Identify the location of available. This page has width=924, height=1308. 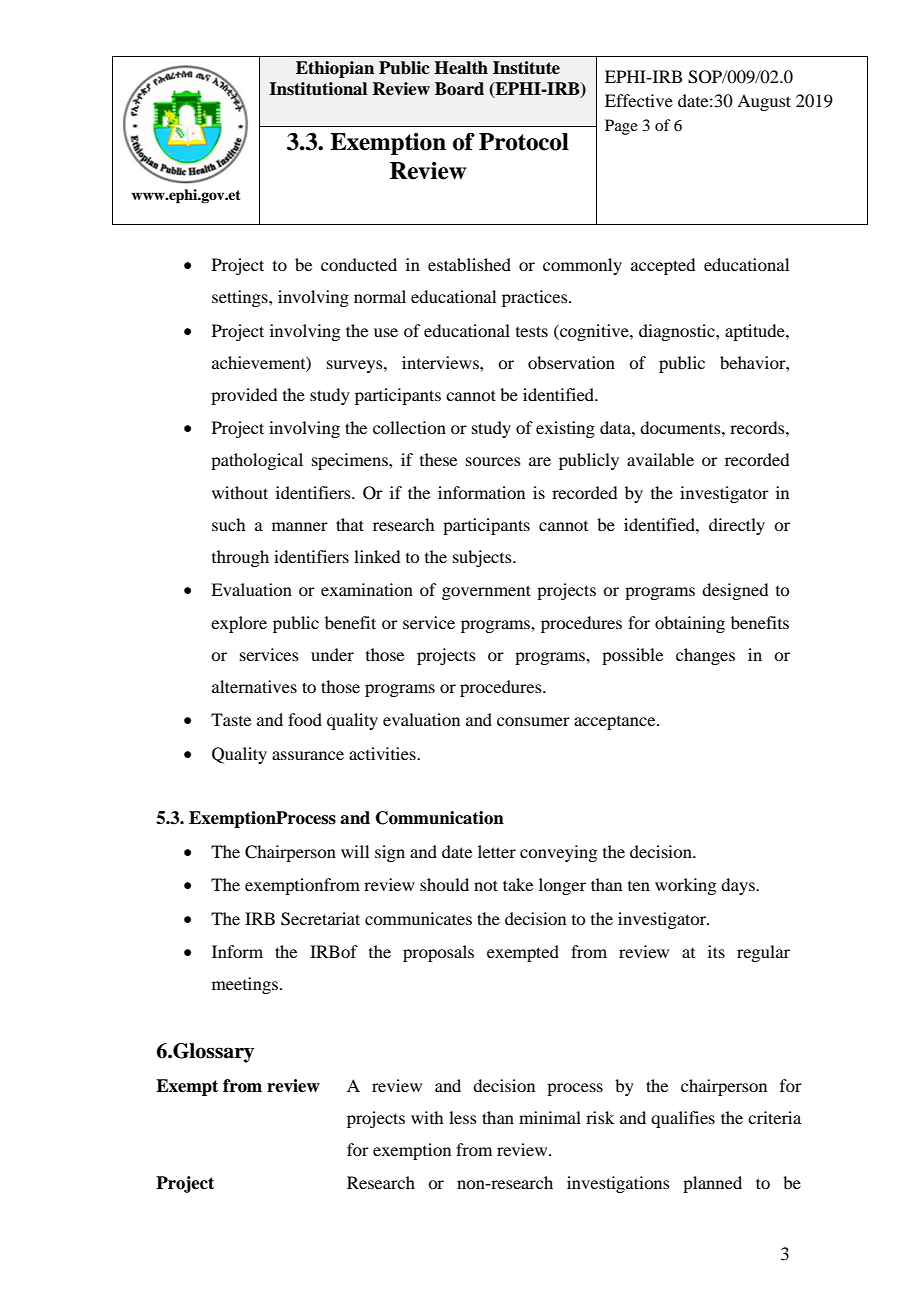
(660, 459).
